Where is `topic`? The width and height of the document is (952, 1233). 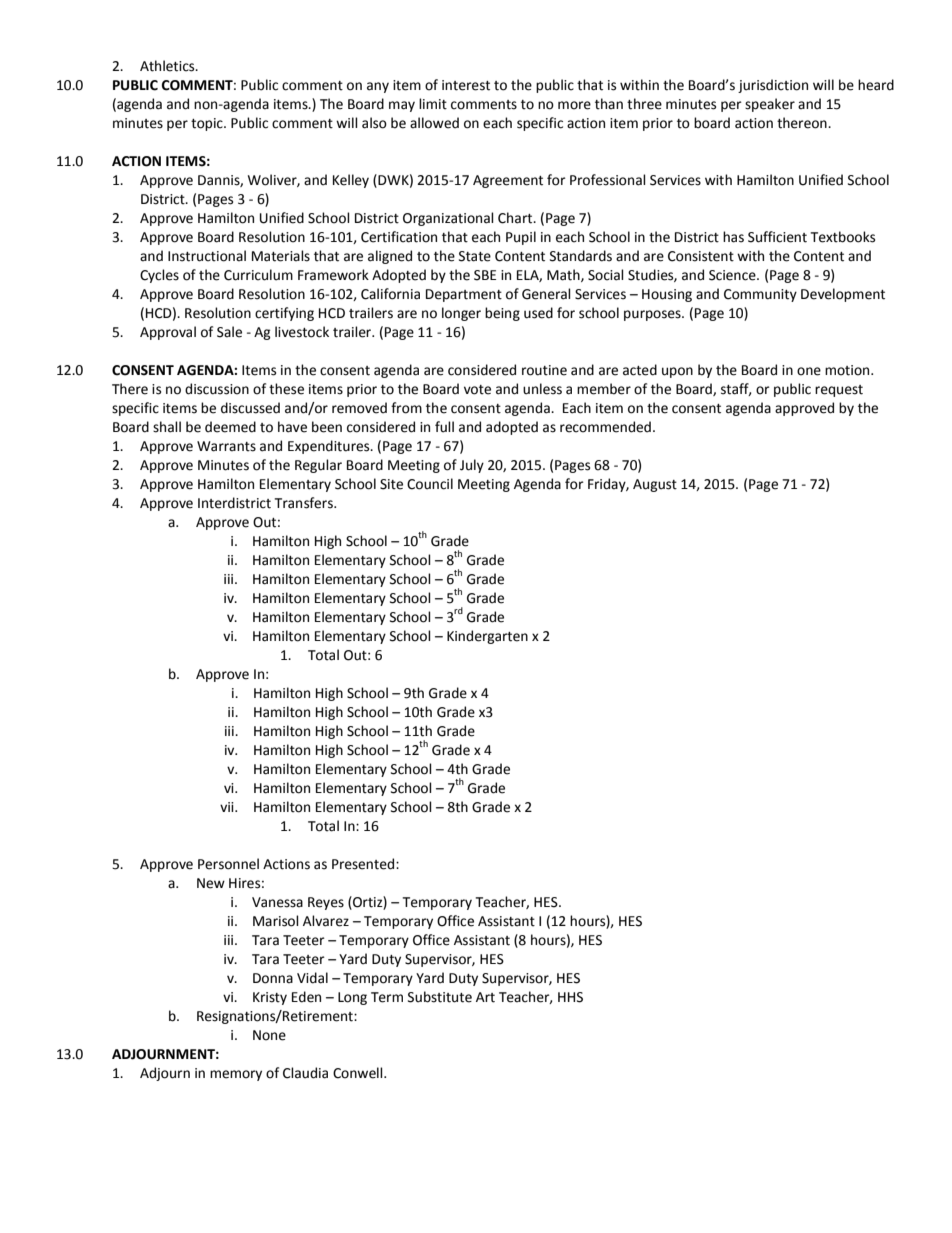
topic is located at coordinates (208, 124).
